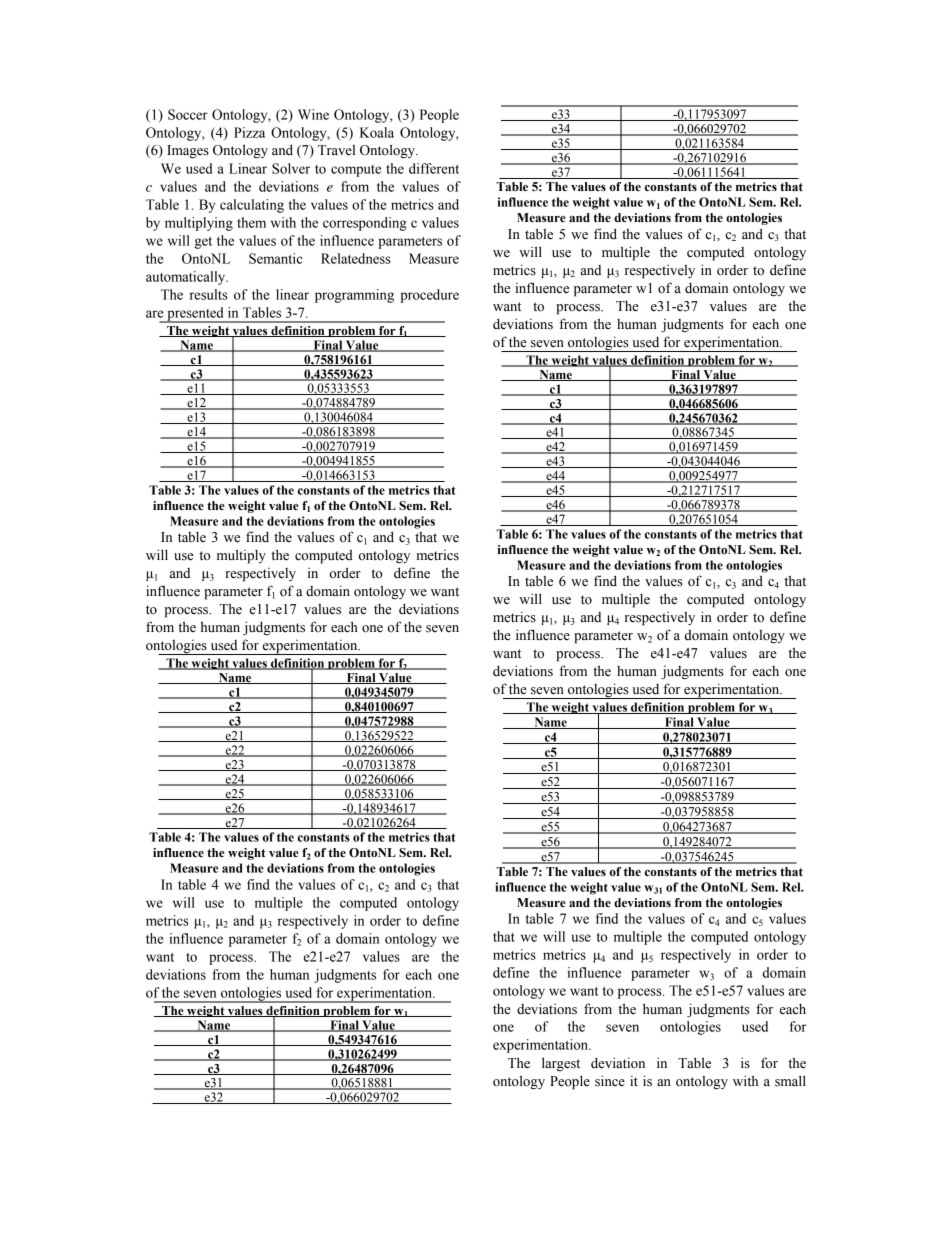  Describe the element at coordinates (195, 315) in the screenshot. I see `presented` at that location.
